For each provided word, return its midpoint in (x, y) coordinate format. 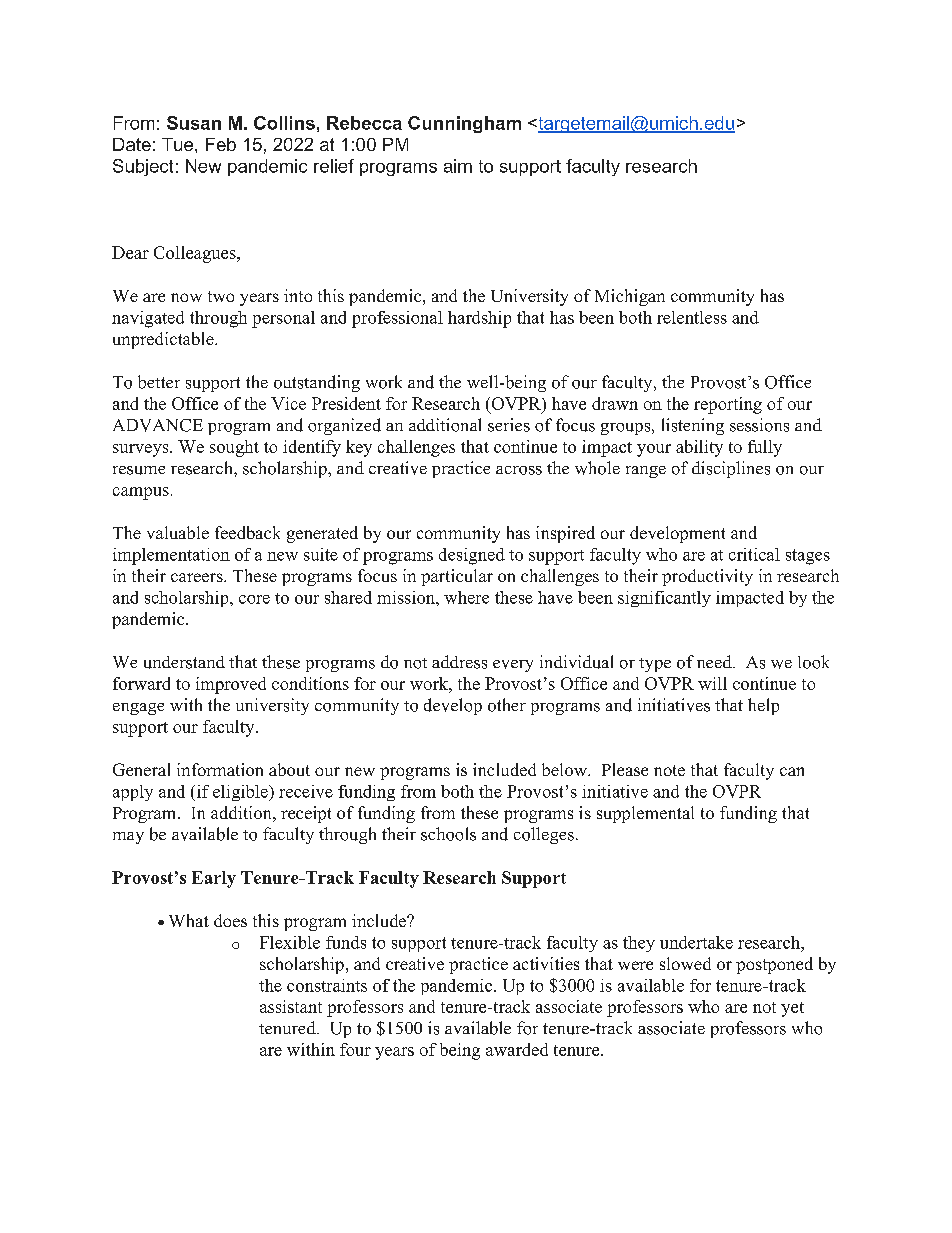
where (466, 597)
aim (458, 166)
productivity (707, 577)
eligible (241, 793)
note (669, 770)
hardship (479, 319)
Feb (221, 144)
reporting (728, 405)
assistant (291, 1006)
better (159, 382)
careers (198, 577)
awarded (517, 1049)
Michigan (630, 297)
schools (448, 834)
